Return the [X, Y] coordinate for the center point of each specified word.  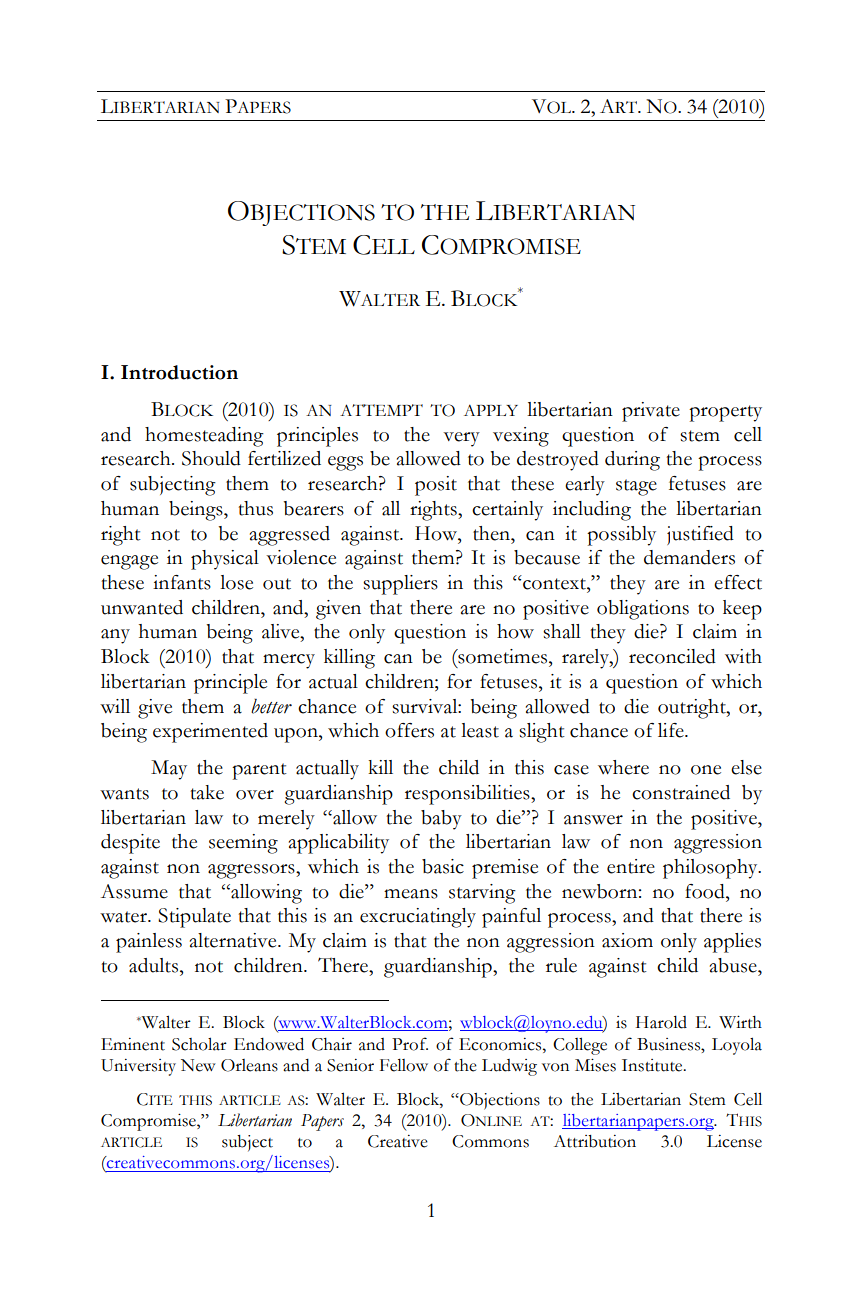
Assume [134, 891]
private [651, 412]
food [706, 891]
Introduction [179, 372]
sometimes [503, 656]
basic [443, 866]
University [138, 1067]
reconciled [672, 656]
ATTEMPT [381, 410]
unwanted [142, 607]
